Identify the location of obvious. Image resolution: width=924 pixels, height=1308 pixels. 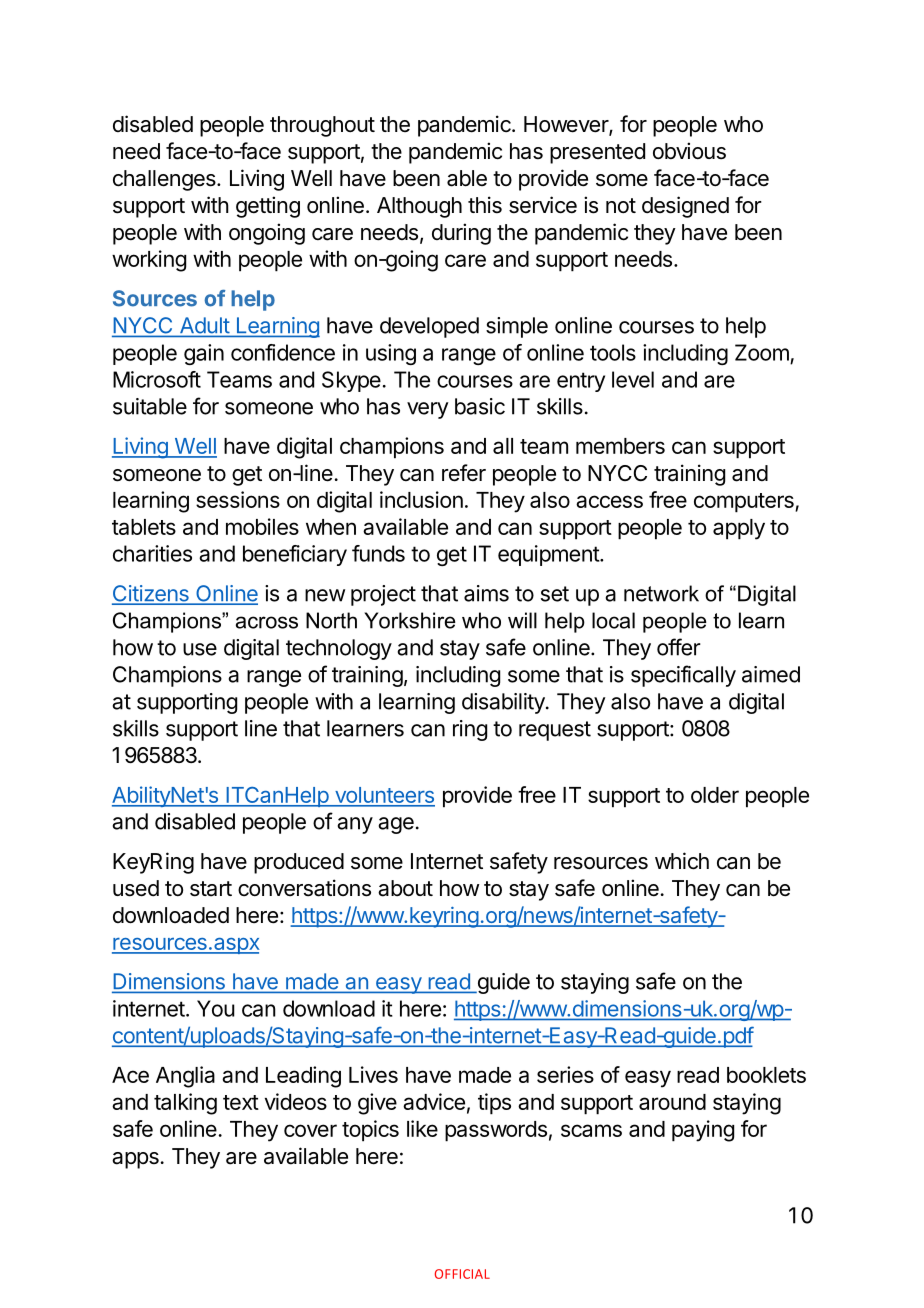
(689, 151).
